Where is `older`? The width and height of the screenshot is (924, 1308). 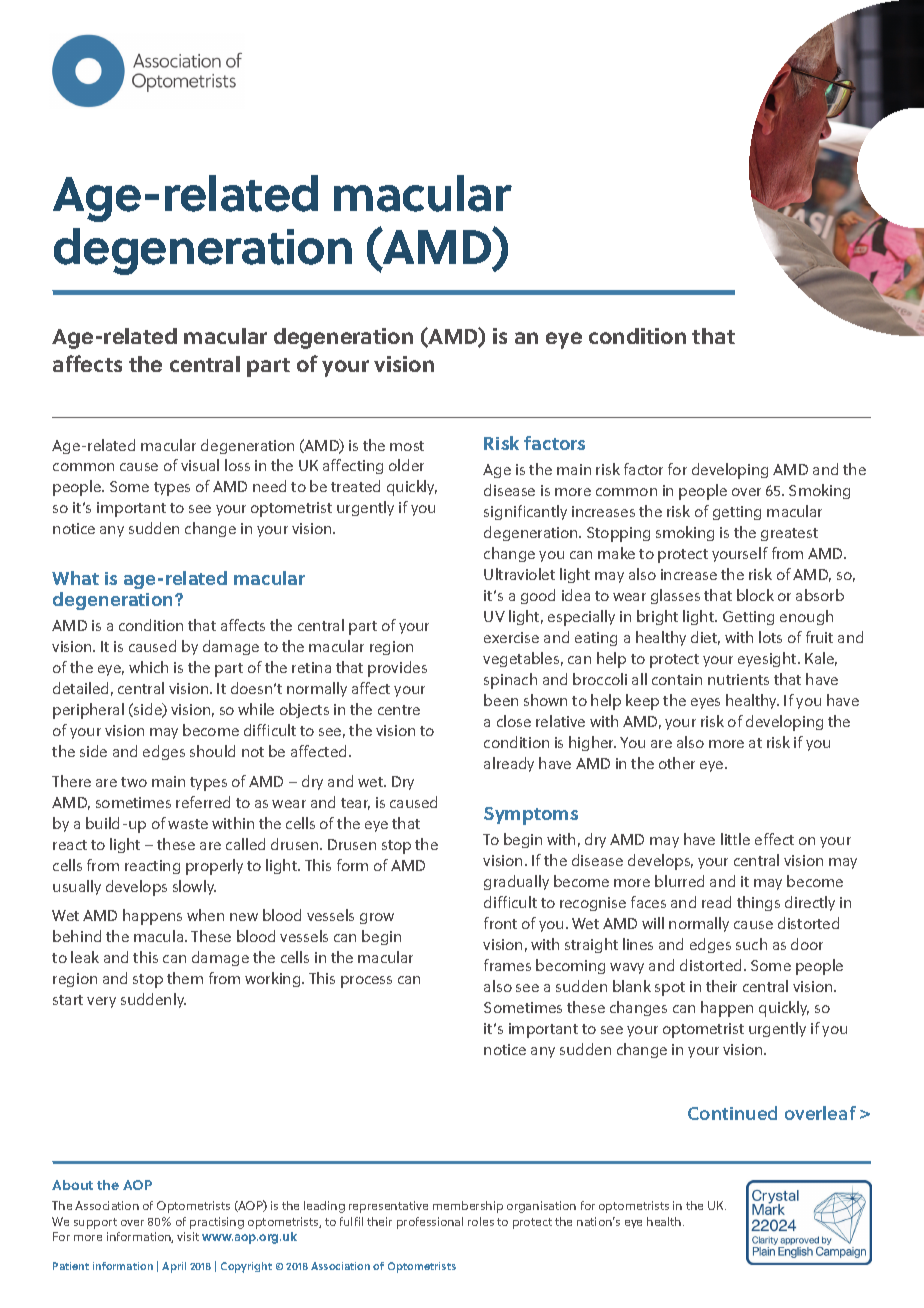
older is located at coordinates (406, 465).
